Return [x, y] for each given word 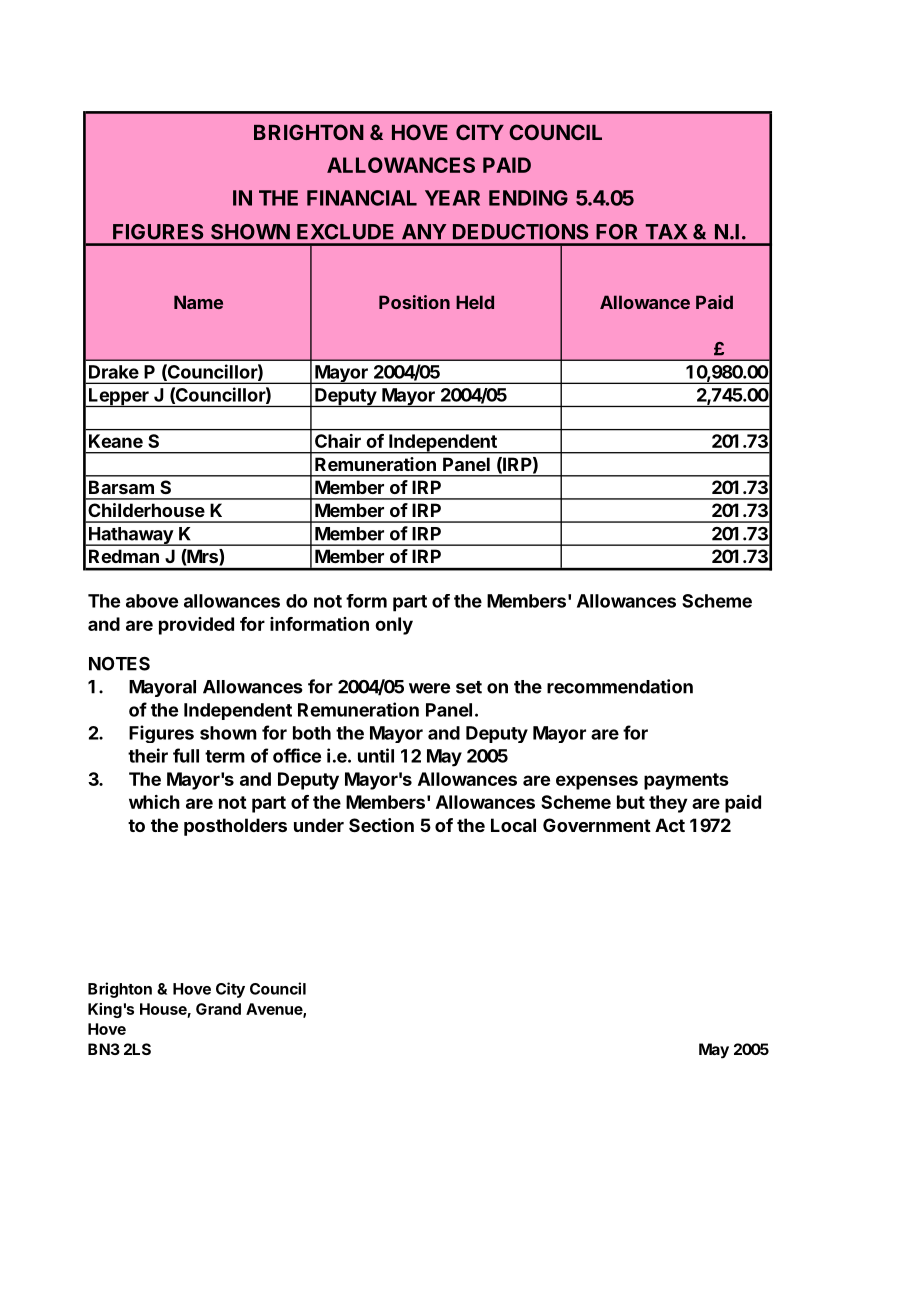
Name [198, 302]
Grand [218, 1009]
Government [597, 825]
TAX [666, 232]
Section [381, 825]
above [152, 601]
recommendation [620, 686]
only [394, 626]
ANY [424, 232]
